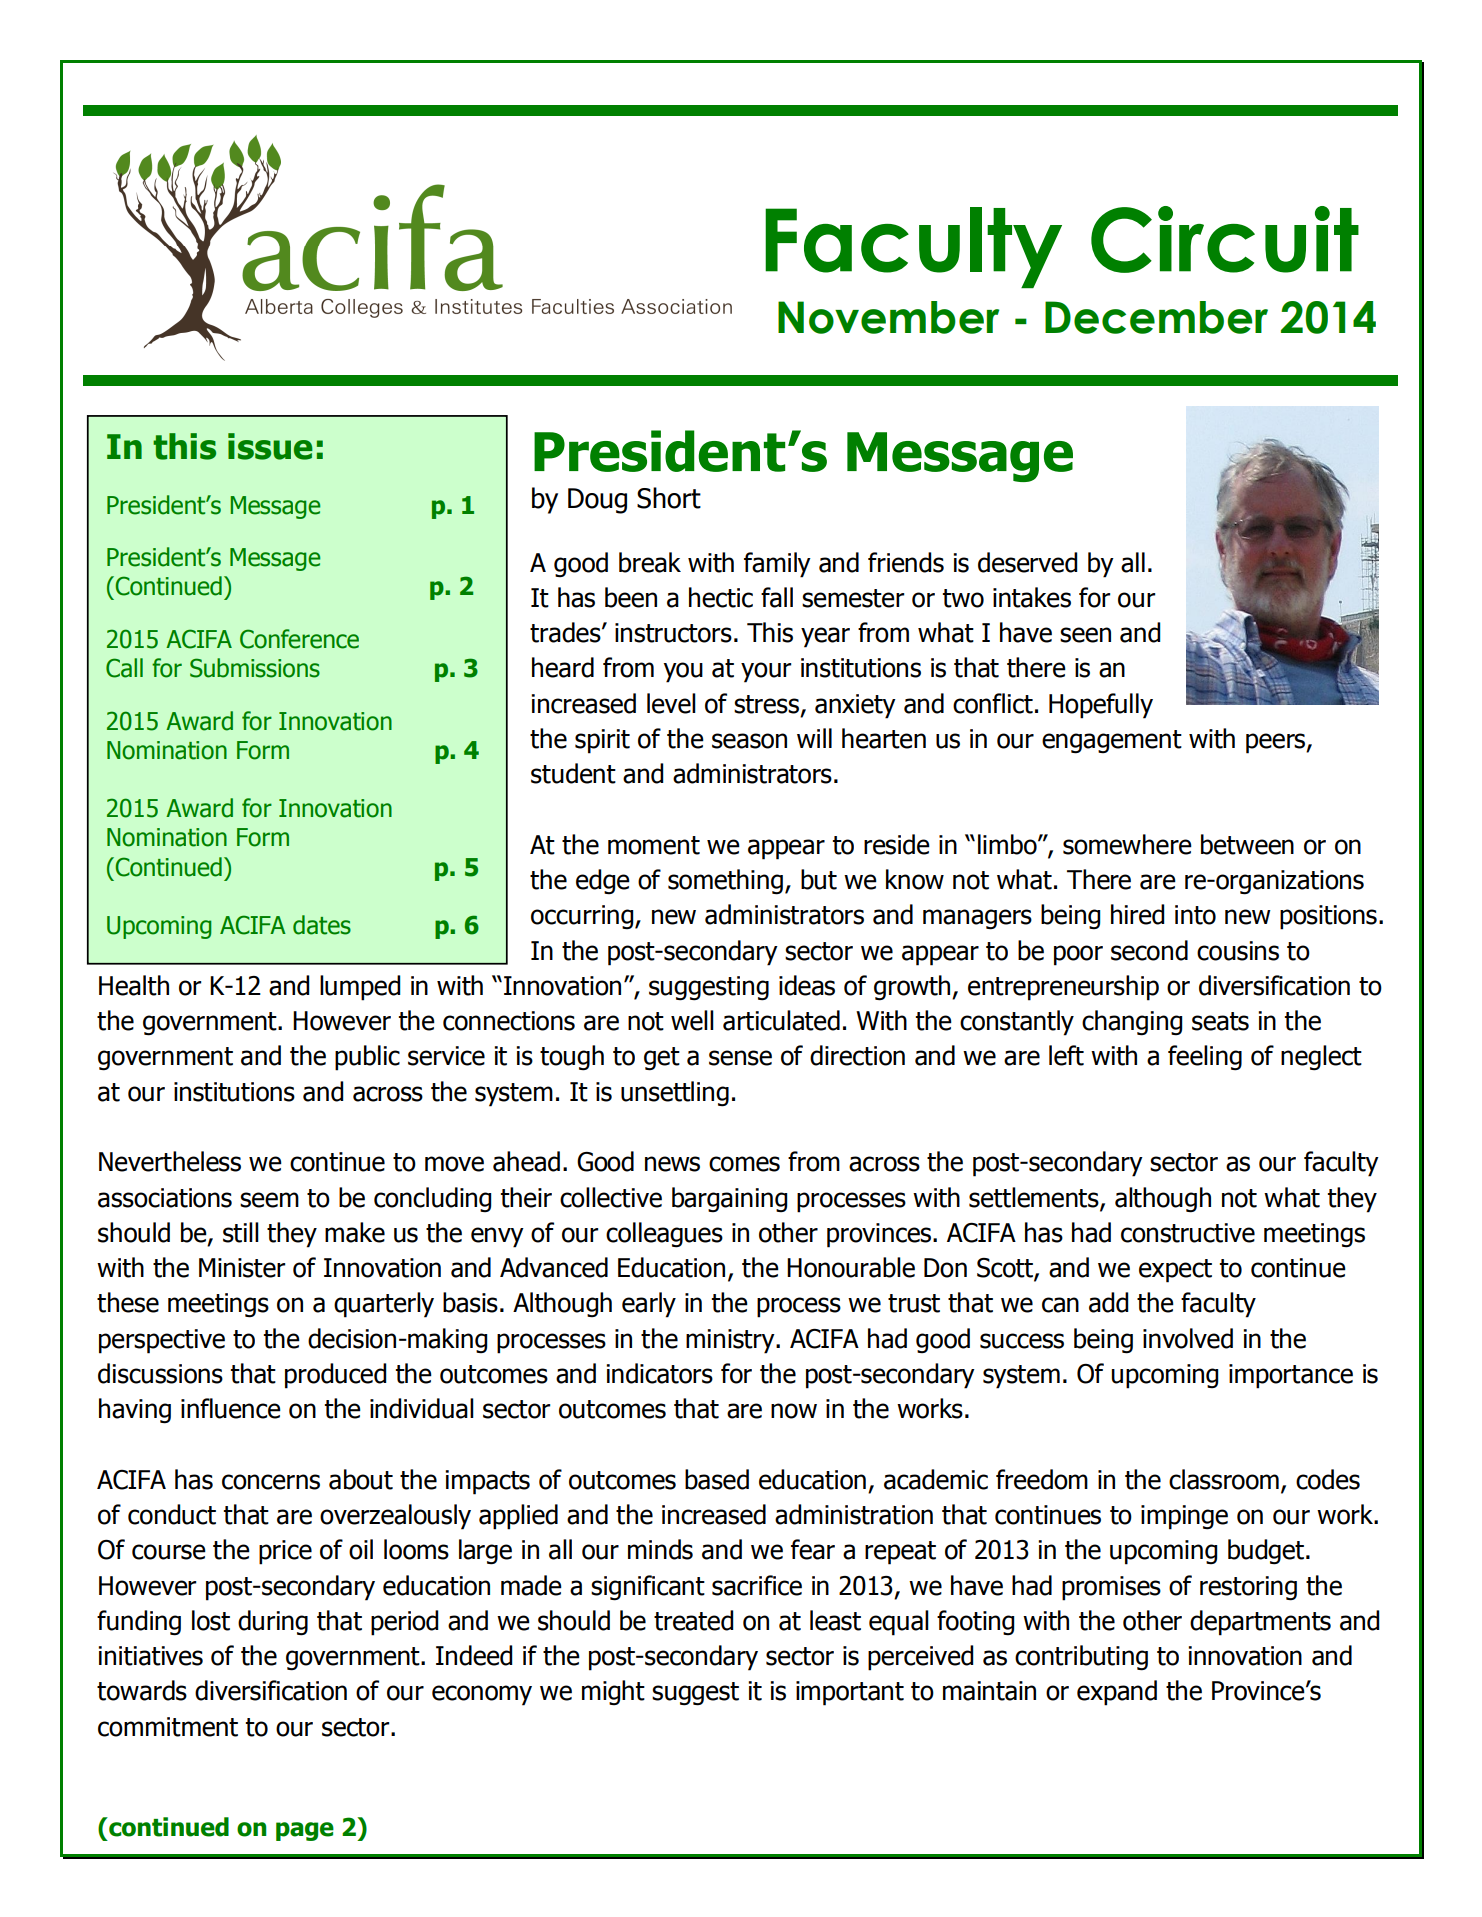 The width and height of the document is (1482, 1917). What do you see at coordinates (613, 1692) in the document?
I see `might` at bounding box center [613, 1692].
